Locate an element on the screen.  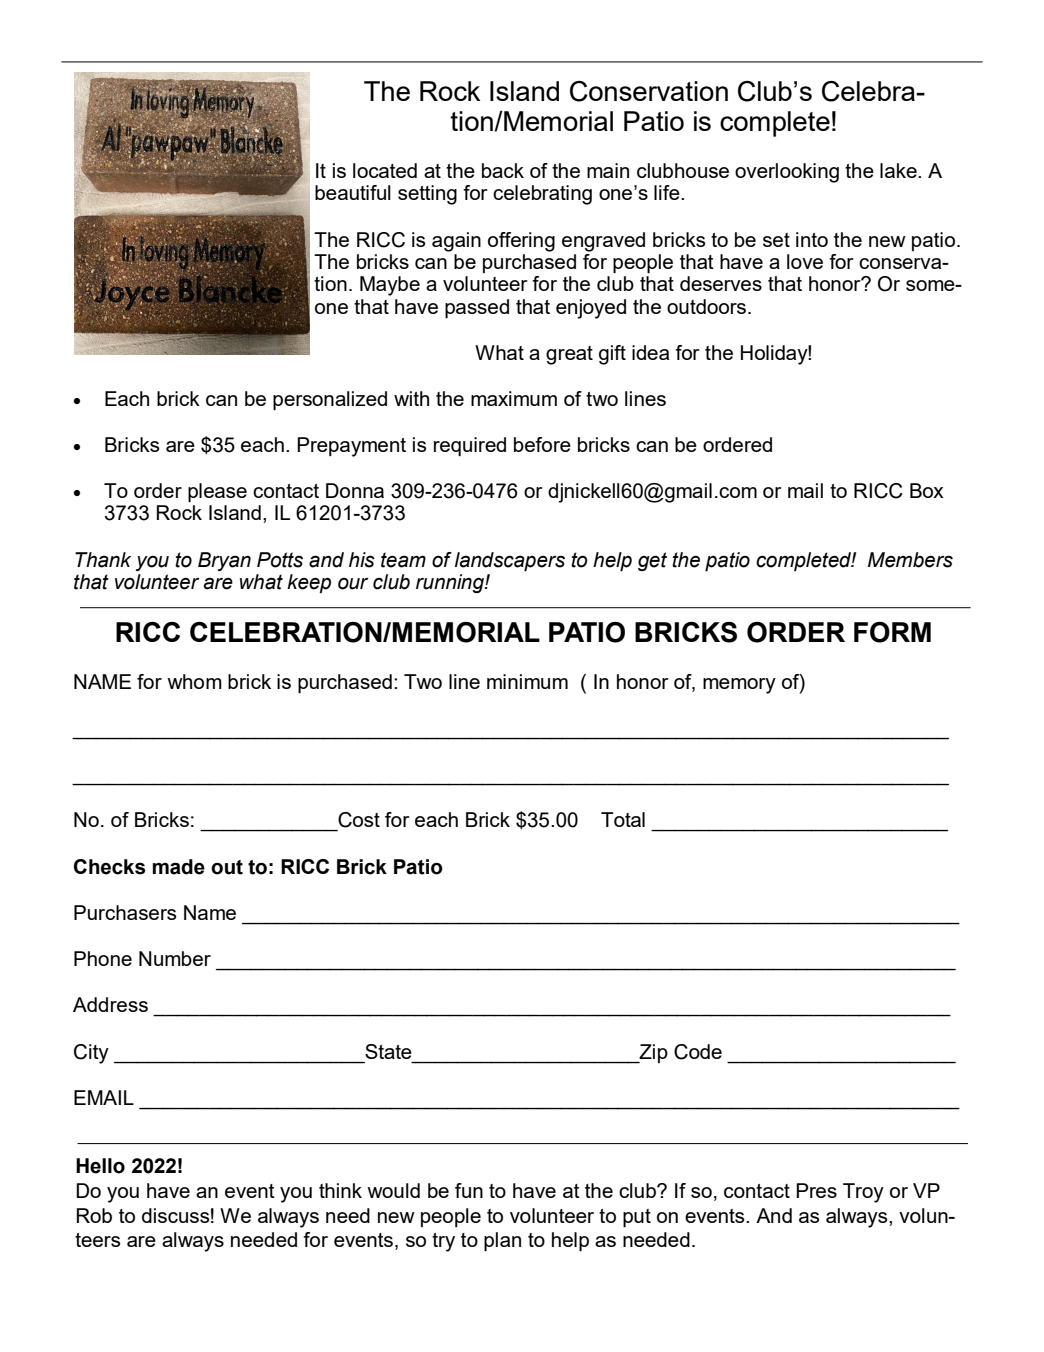
Rob is located at coordinates (94, 1215).
